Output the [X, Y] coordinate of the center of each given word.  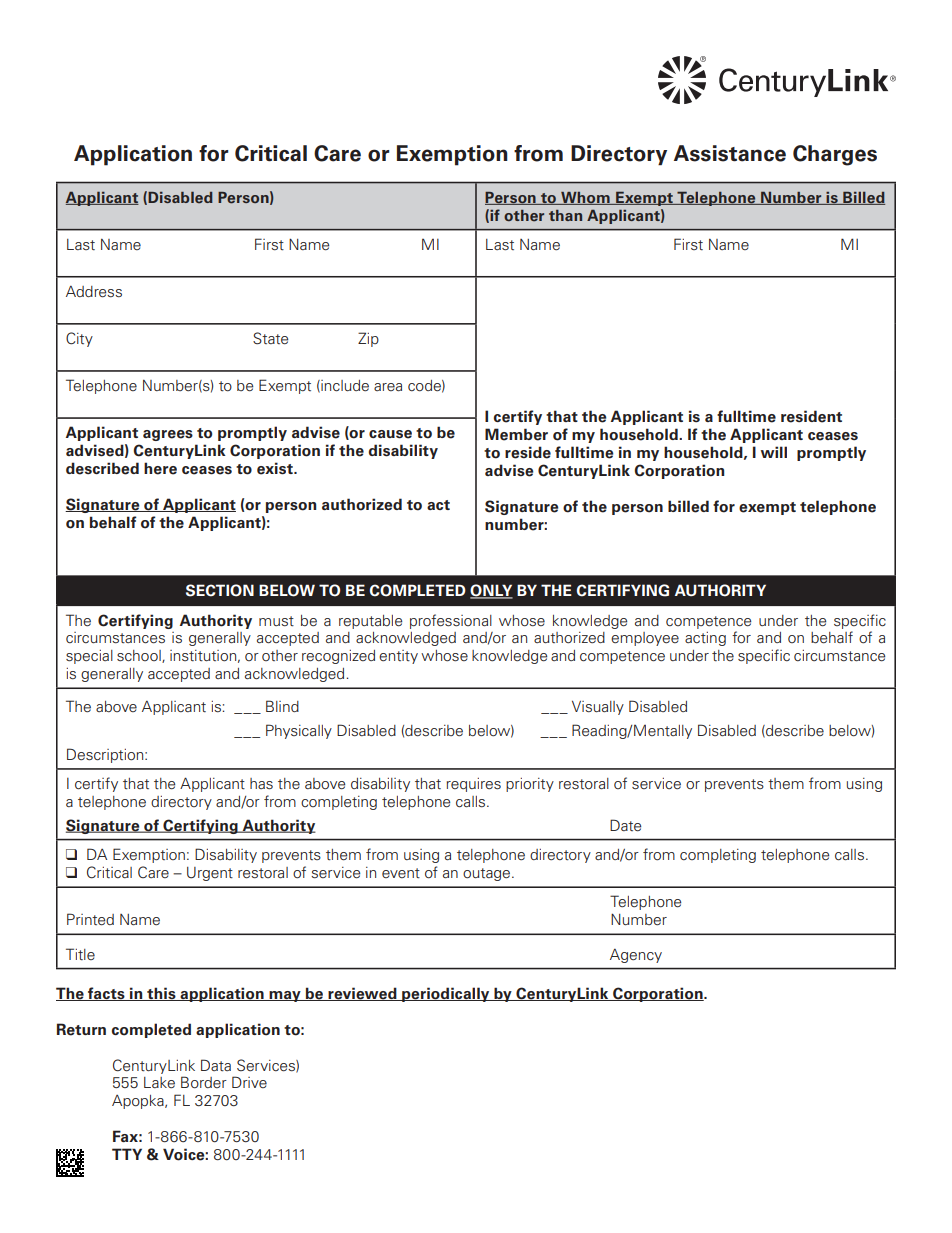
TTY [127, 1154]
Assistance [730, 153]
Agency [636, 956]
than [565, 215]
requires [474, 785]
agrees [168, 435]
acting [705, 639]
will [774, 452]
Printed [90, 919]
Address [94, 292]
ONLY [491, 591]
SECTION [220, 590]
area [388, 387]
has [261, 784]
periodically [446, 994]
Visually [598, 708]
